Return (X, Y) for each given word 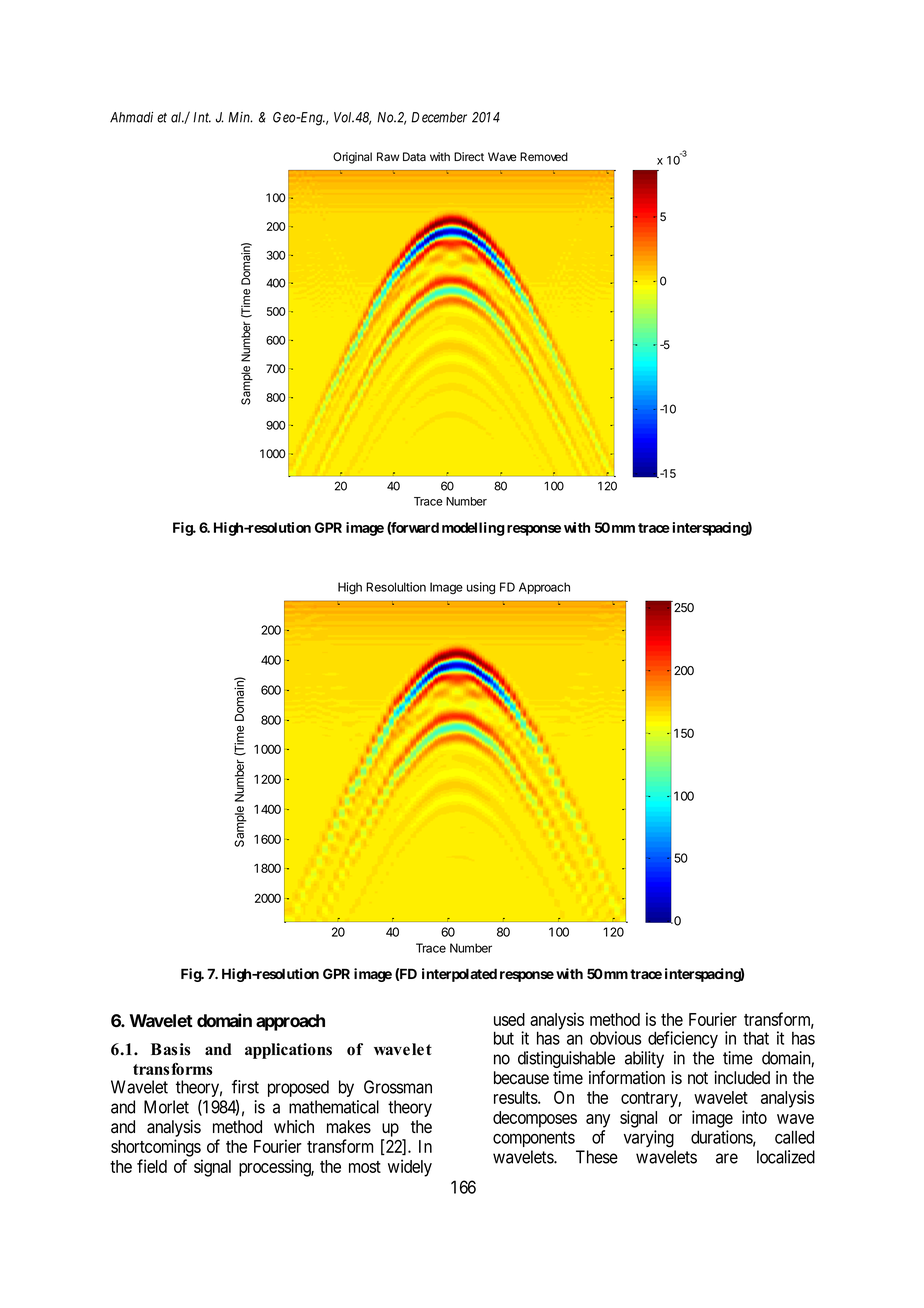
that (756, 1038)
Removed (544, 157)
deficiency (683, 1039)
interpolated (459, 975)
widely (410, 1168)
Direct (469, 157)
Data (414, 157)
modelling (473, 529)
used (509, 1019)
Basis (170, 1049)
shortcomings (156, 1148)
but (504, 1038)
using (481, 588)
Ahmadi (131, 117)
